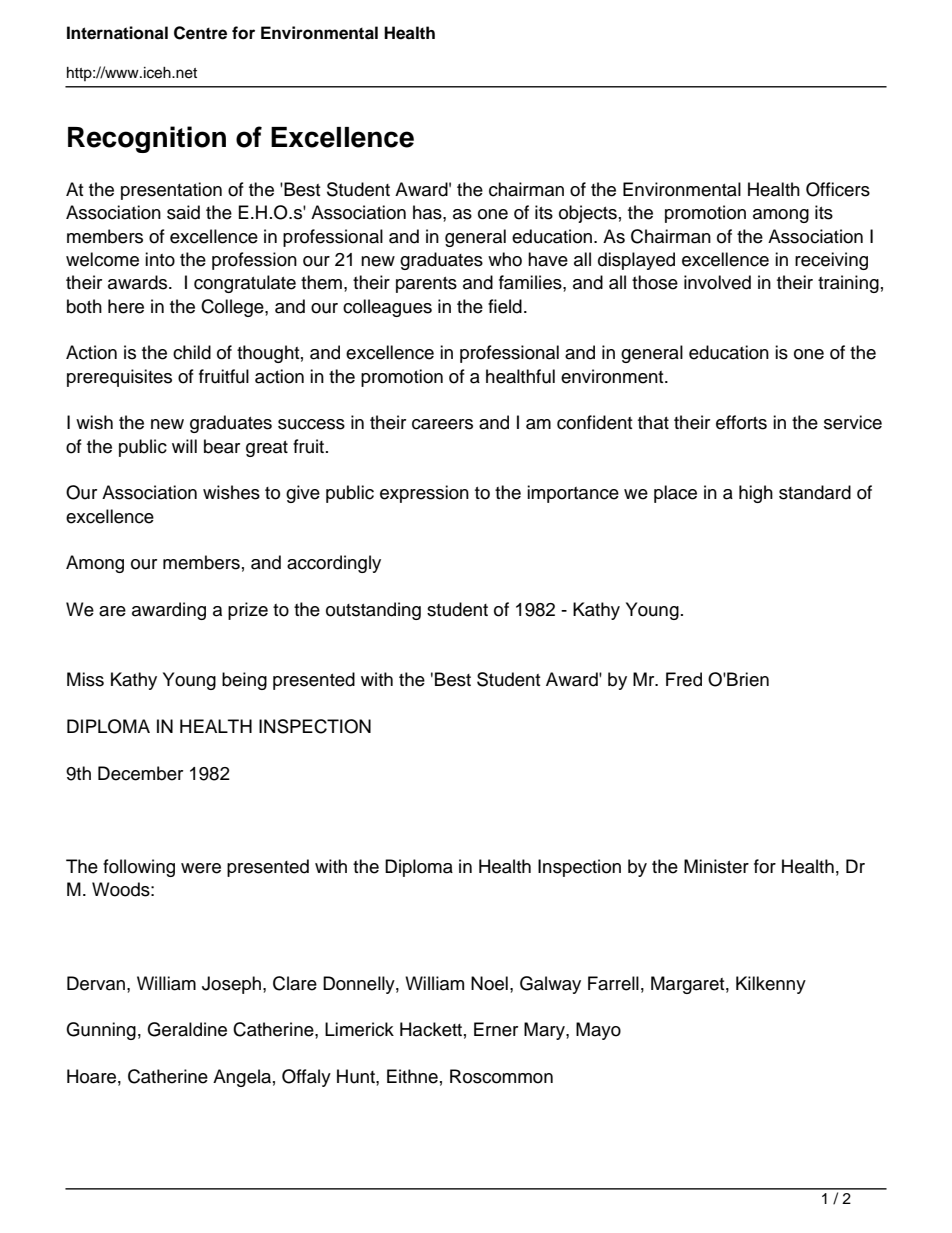 This image has height=1233, width=952. I want to click on Farrell, so click(613, 983).
